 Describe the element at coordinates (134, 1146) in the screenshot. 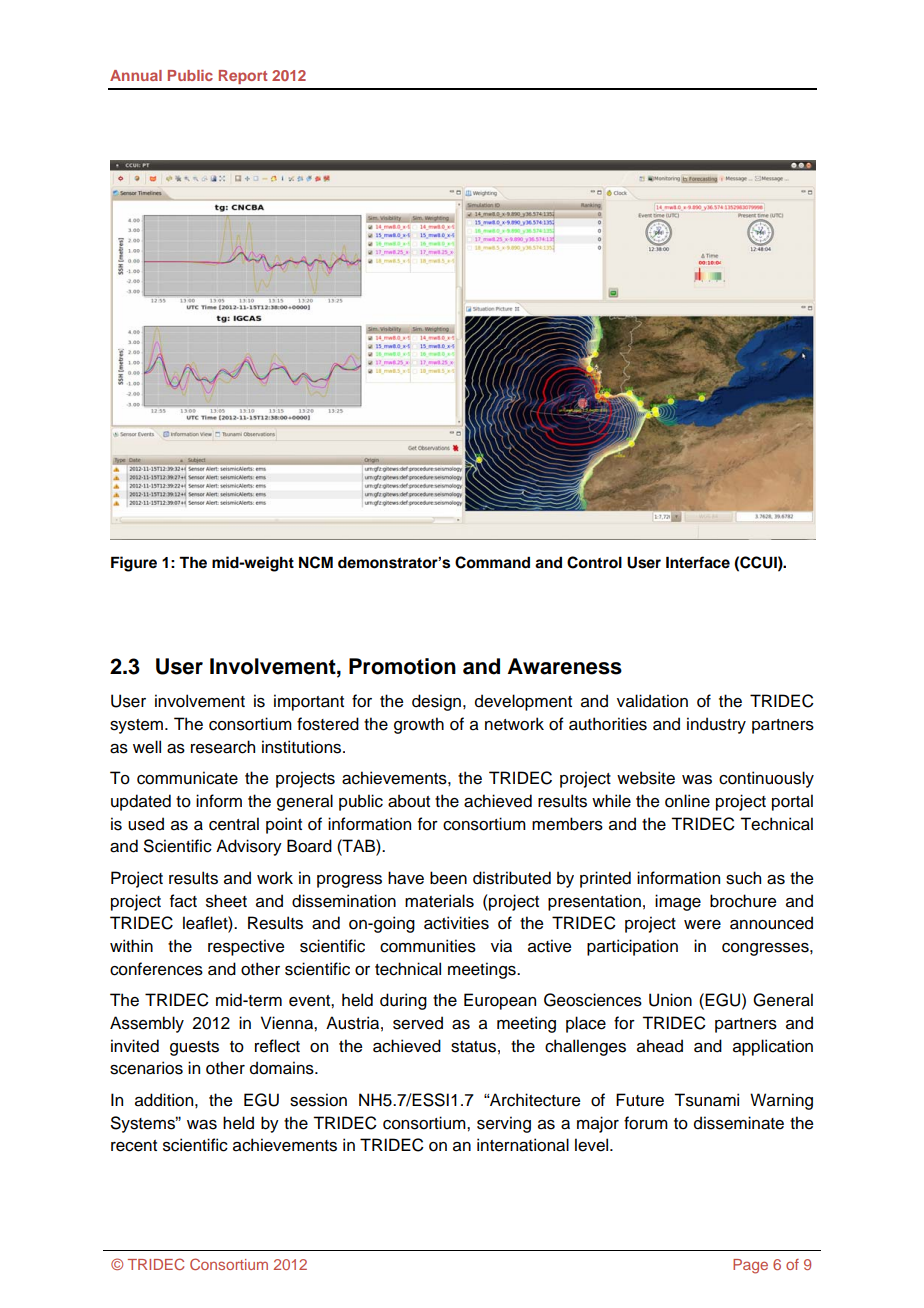

I see `recent` at that location.
